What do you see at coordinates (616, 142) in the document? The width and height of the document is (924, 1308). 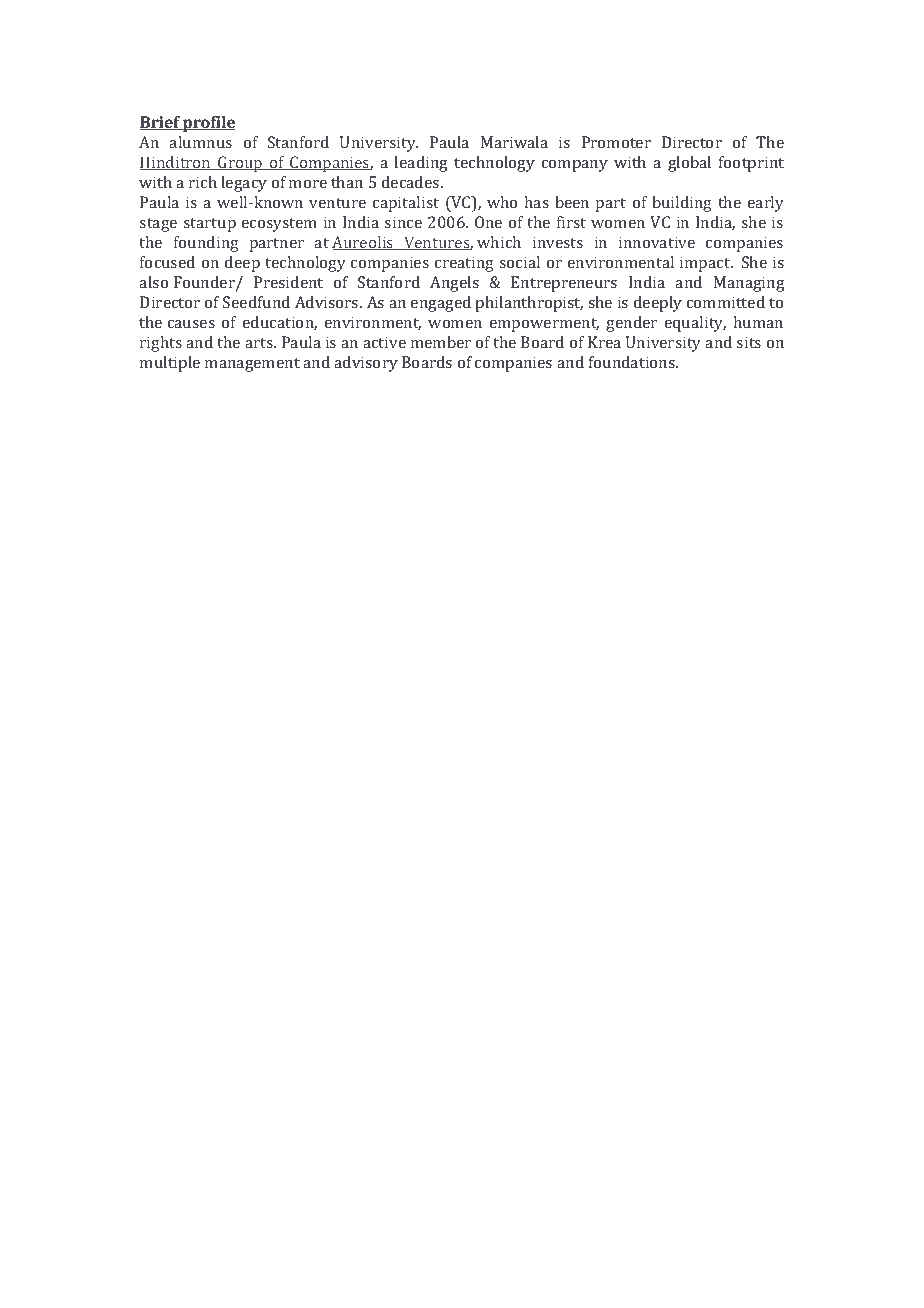 I see `Promoter` at bounding box center [616, 142].
